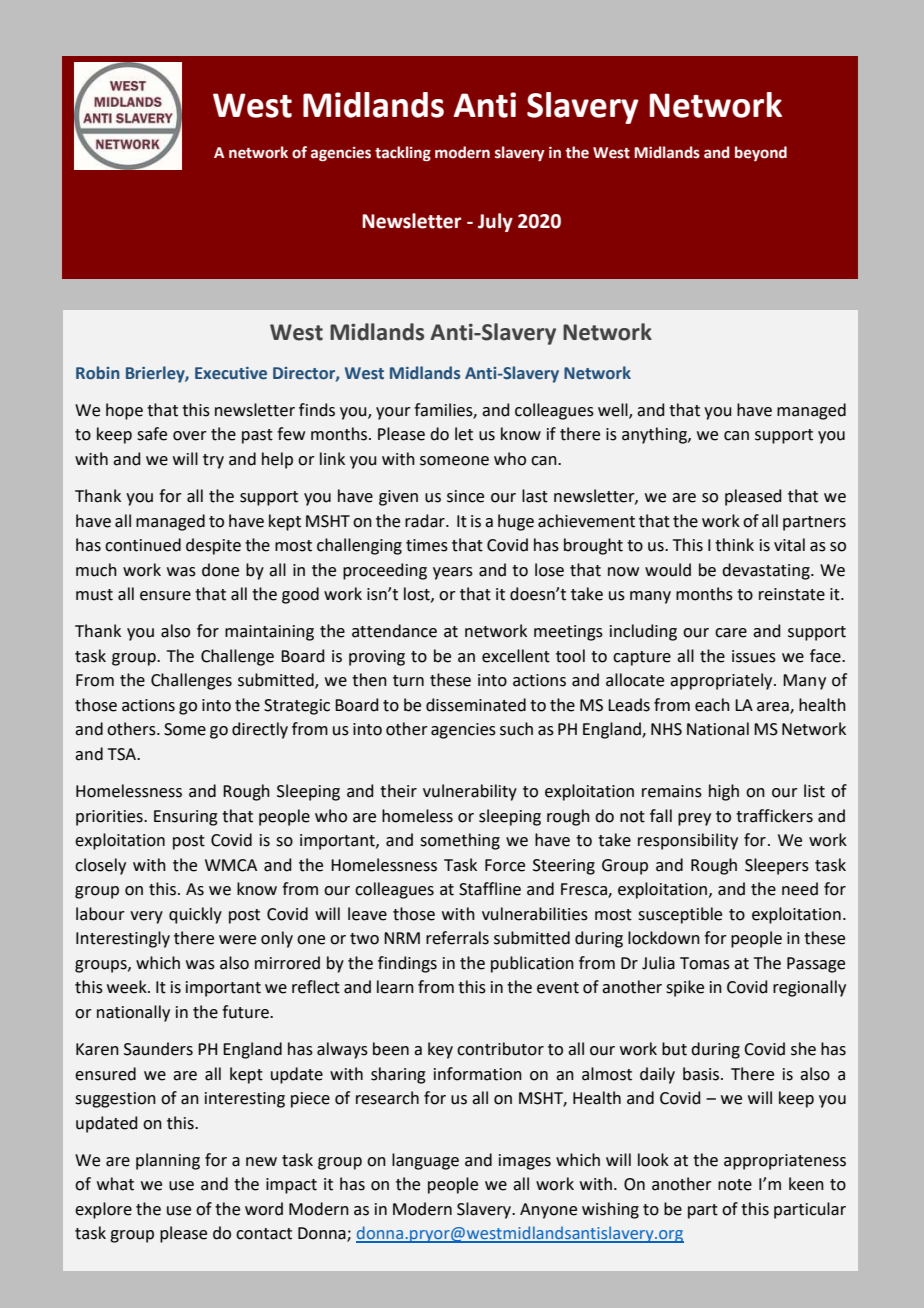  I want to click on planning, so click(168, 1161).
